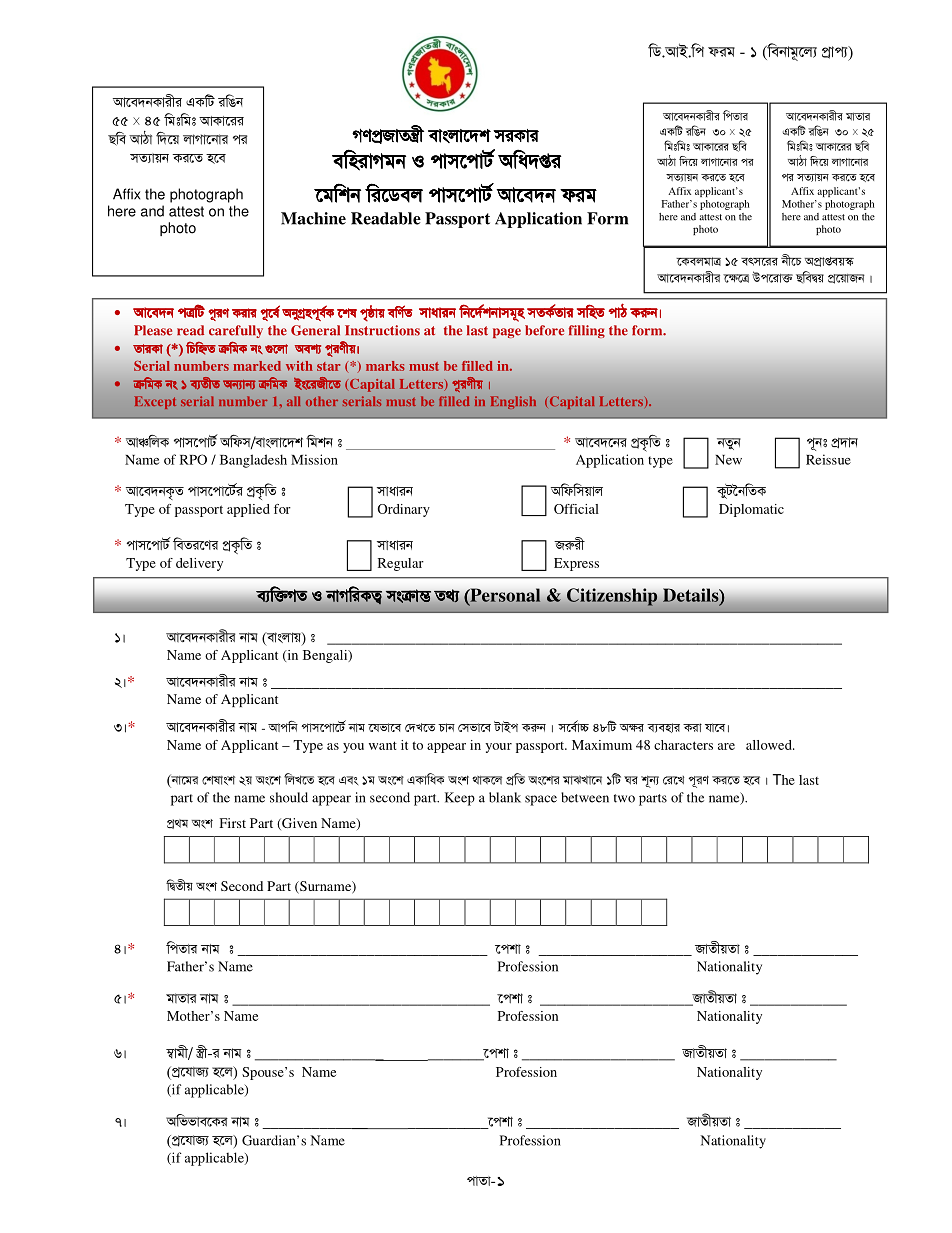 The image size is (952, 1233). What do you see at coordinates (728, 460) in the screenshot?
I see `New` at bounding box center [728, 460].
